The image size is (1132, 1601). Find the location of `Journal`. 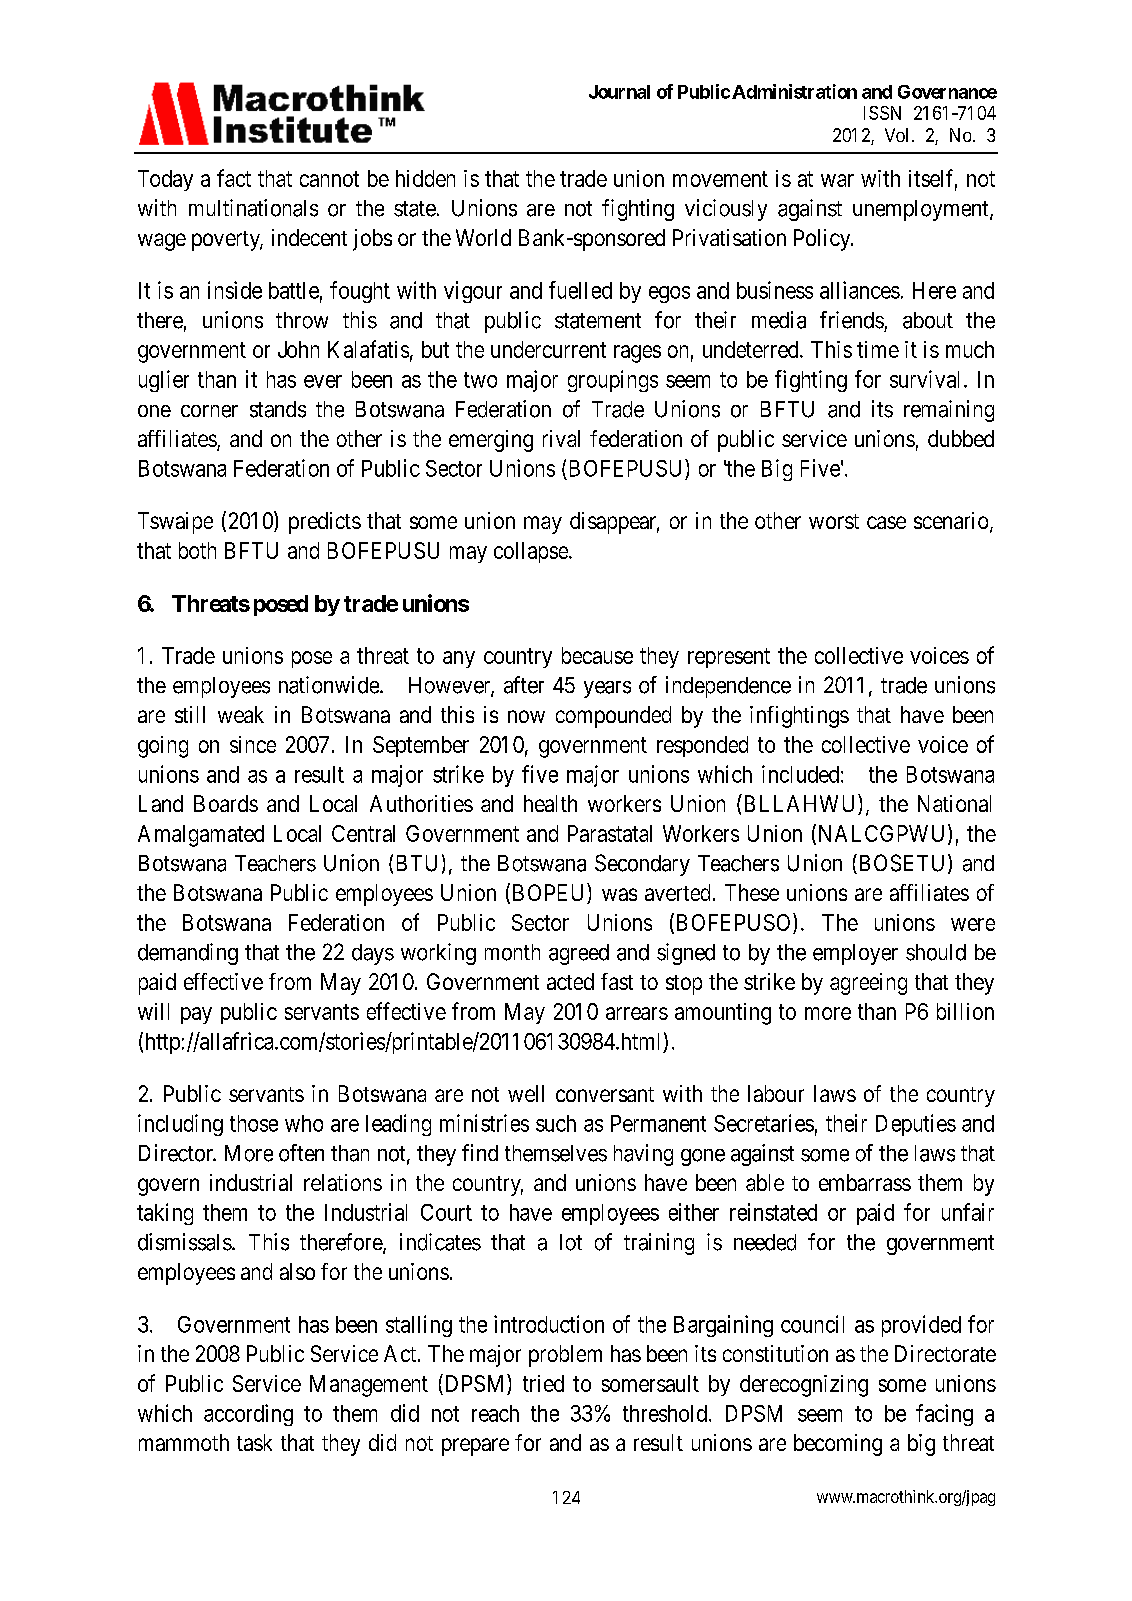

Journal is located at coordinates (619, 92).
